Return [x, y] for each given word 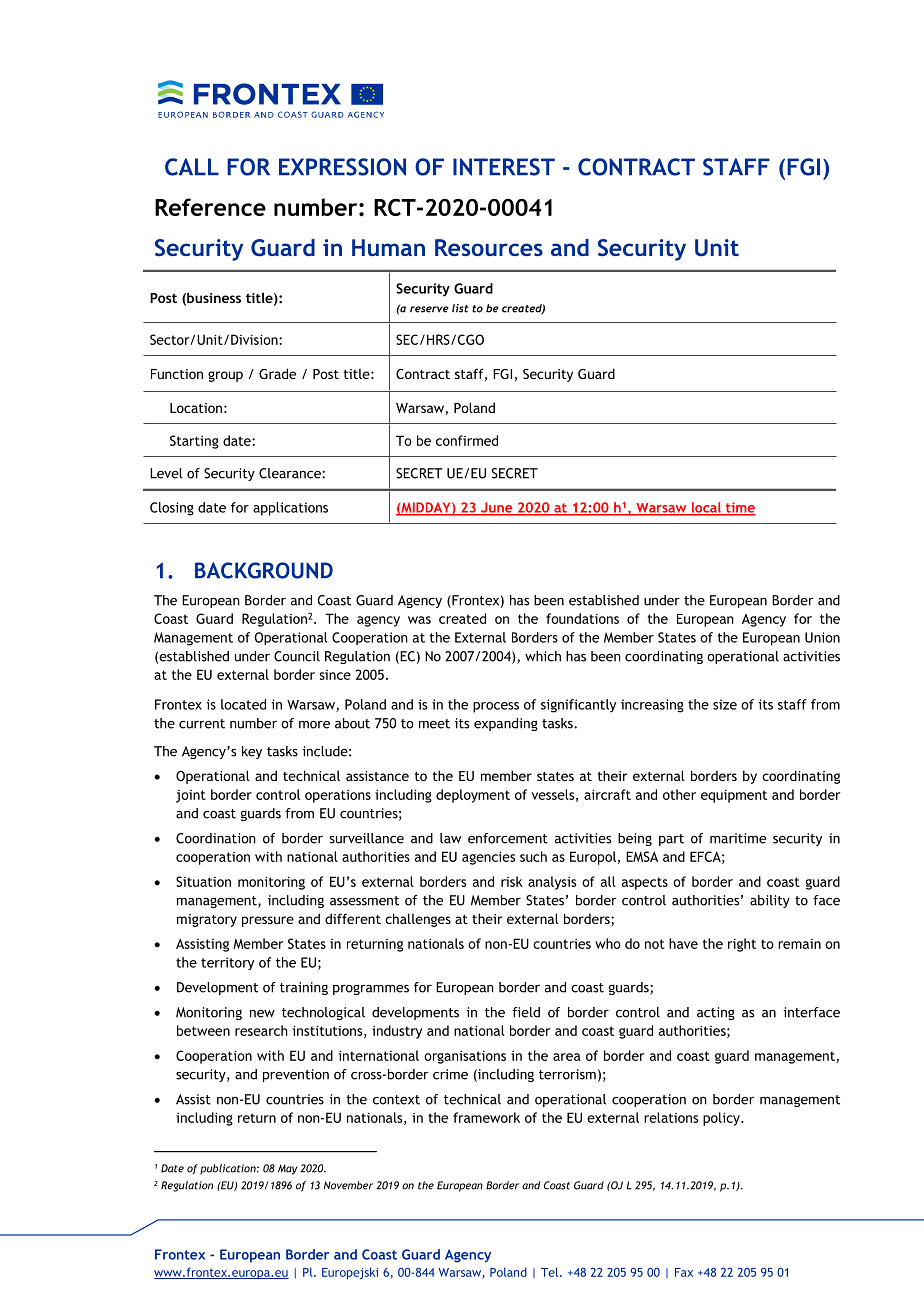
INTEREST [504, 167]
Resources [489, 247]
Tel [551, 1272]
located [243, 704]
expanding [506, 724]
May [288, 1169]
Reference [210, 207]
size [725, 704]
